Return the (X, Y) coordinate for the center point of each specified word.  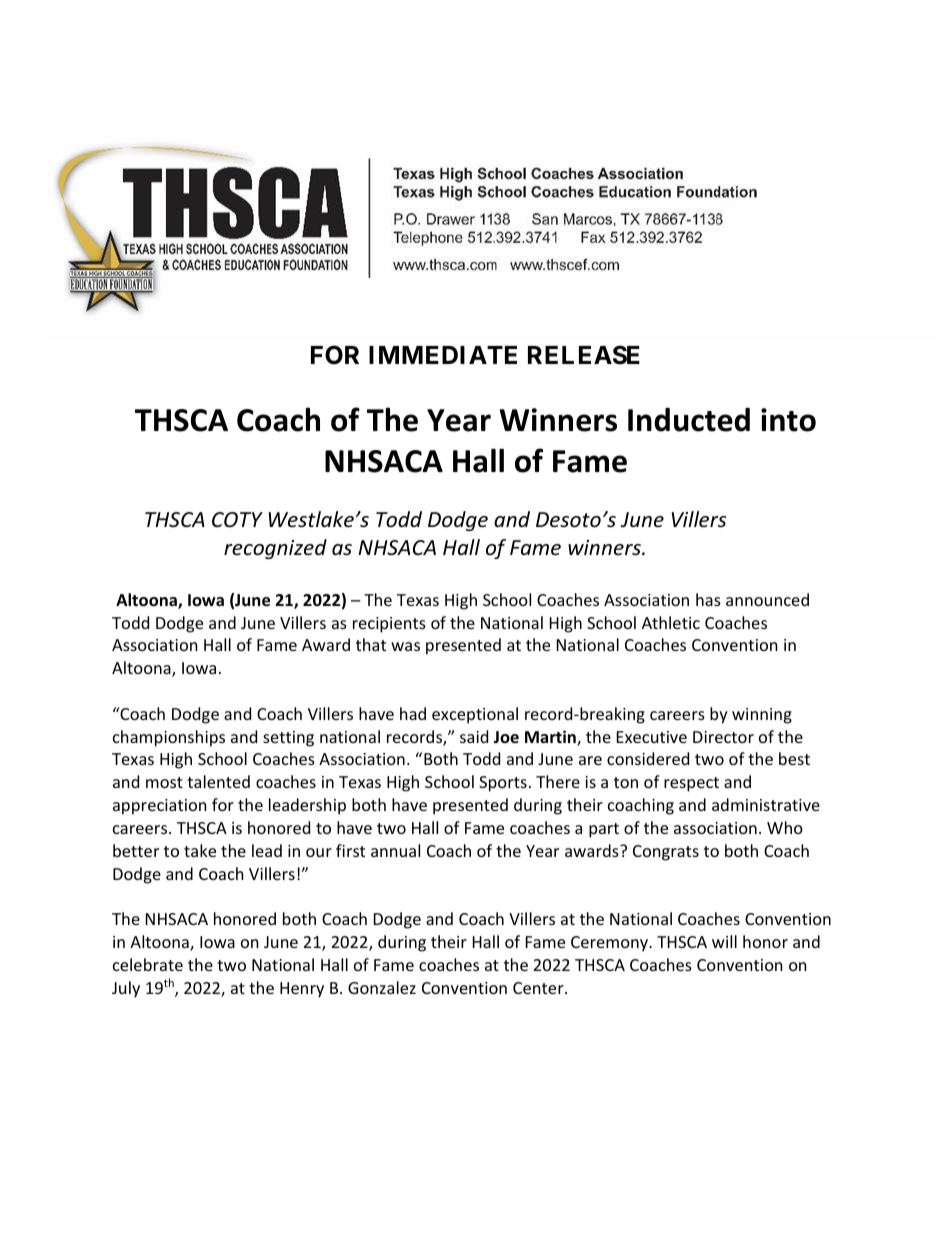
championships (169, 738)
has (708, 599)
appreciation (160, 807)
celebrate (148, 964)
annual (395, 850)
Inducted (689, 420)
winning (762, 716)
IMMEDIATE (443, 355)
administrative (766, 804)
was (405, 646)
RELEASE (584, 355)
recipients (389, 625)
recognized (275, 549)
